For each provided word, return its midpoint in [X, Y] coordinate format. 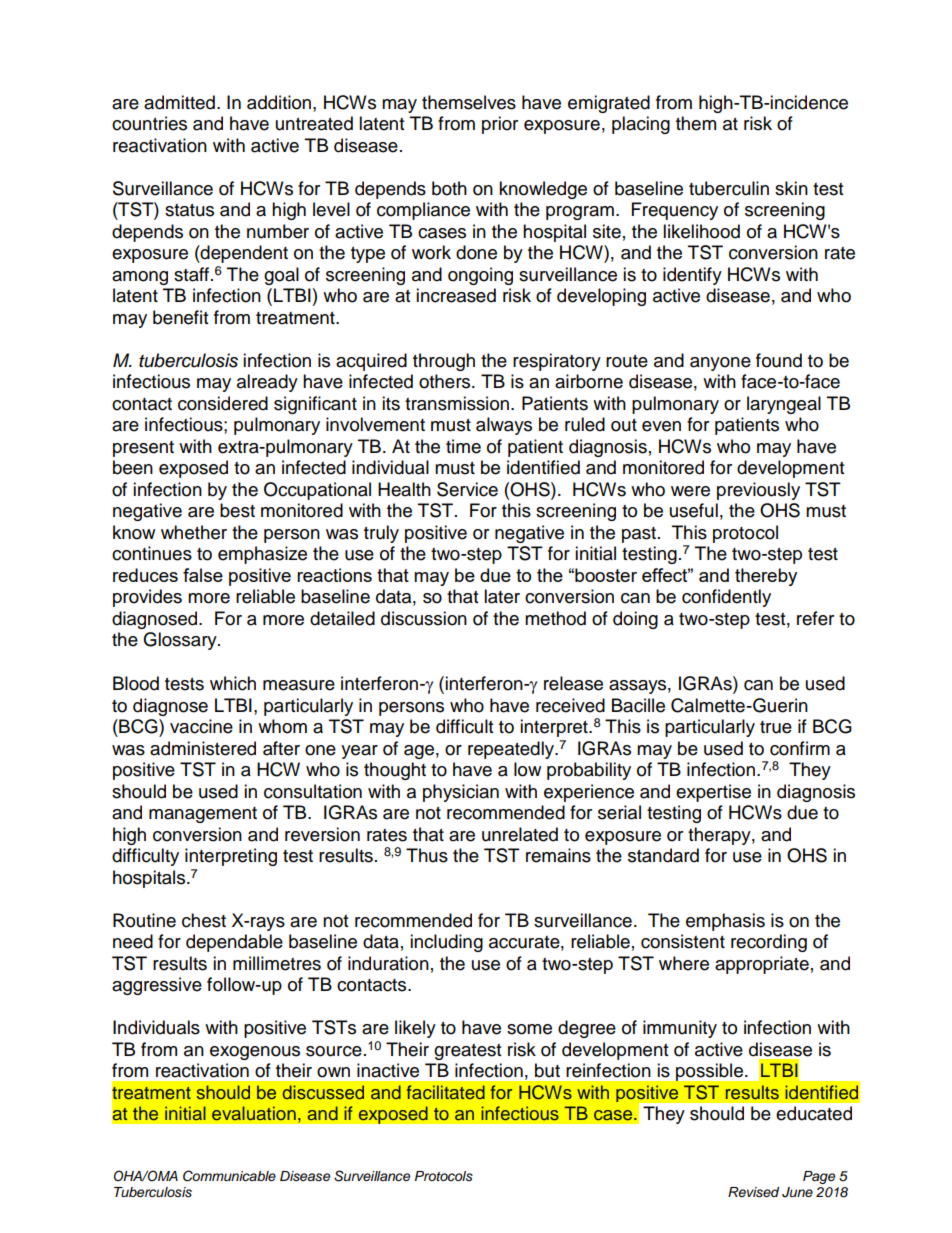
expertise [713, 793]
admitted [179, 102]
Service [467, 489]
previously [758, 491]
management [203, 815]
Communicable [229, 1176]
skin [791, 188]
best [237, 510]
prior [500, 125]
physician [461, 793]
